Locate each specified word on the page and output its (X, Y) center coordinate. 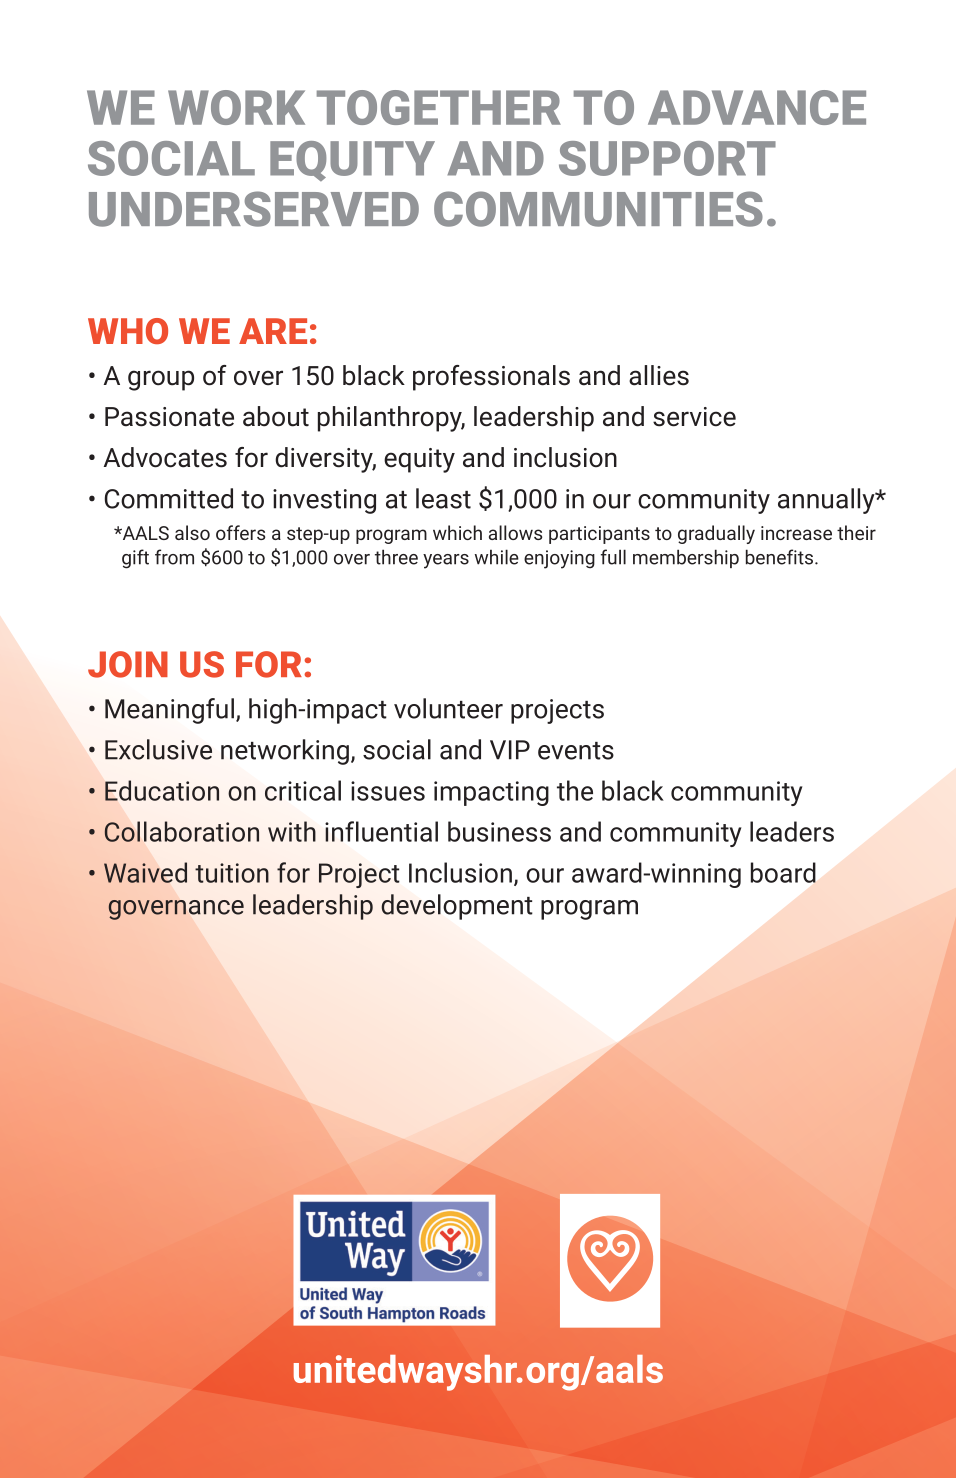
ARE (273, 331)
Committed (169, 498)
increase (796, 533)
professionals (491, 378)
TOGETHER (439, 107)
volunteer (448, 708)
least (443, 498)
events (576, 751)
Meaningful (169, 711)
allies (659, 375)
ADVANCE (757, 107)
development (457, 907)
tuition (232, 873)
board (783, 872)
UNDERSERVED (254, 209)
